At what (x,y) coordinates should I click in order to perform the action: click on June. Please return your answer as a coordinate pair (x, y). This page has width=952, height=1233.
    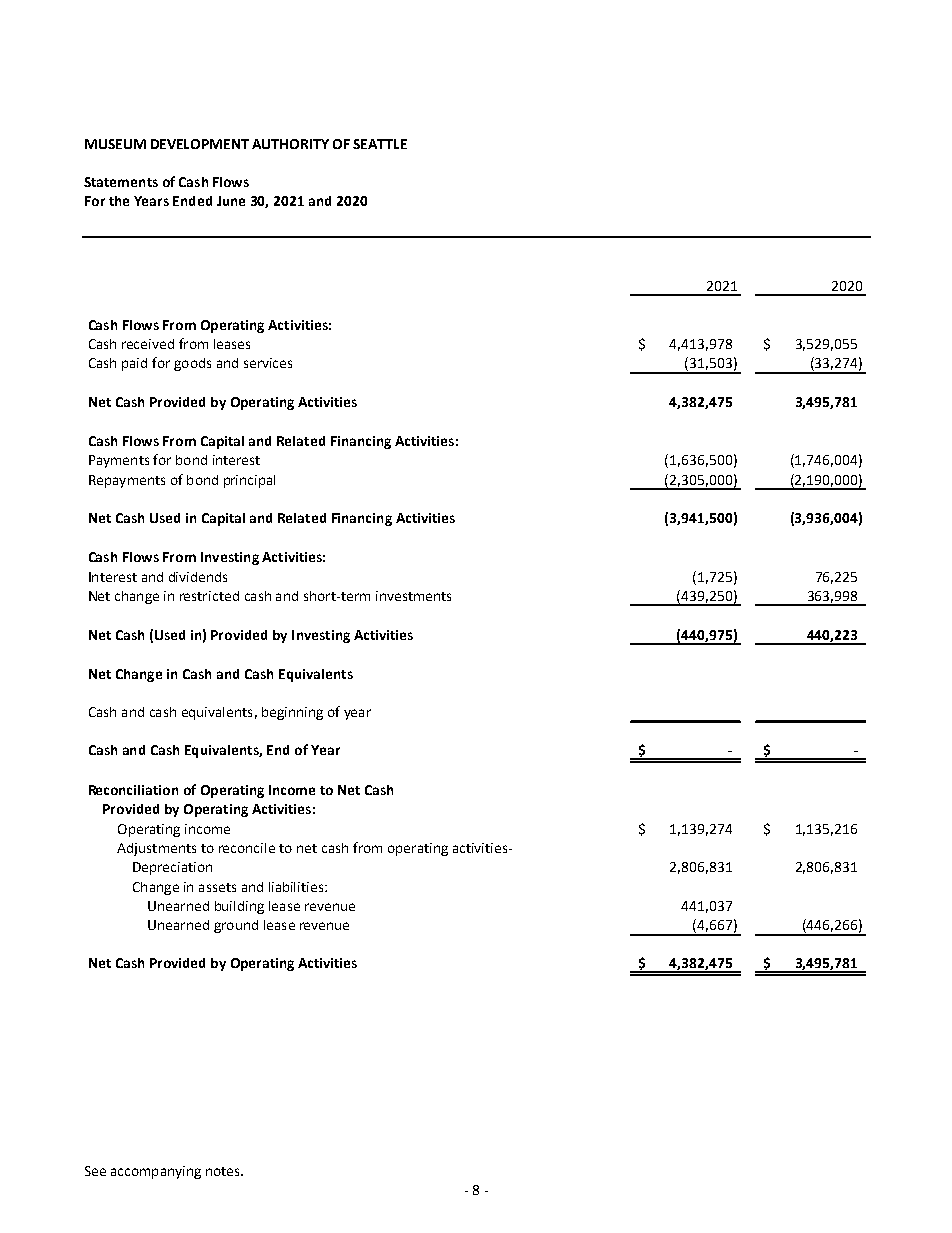
    Looking at the image, I should click on (231, 201).
